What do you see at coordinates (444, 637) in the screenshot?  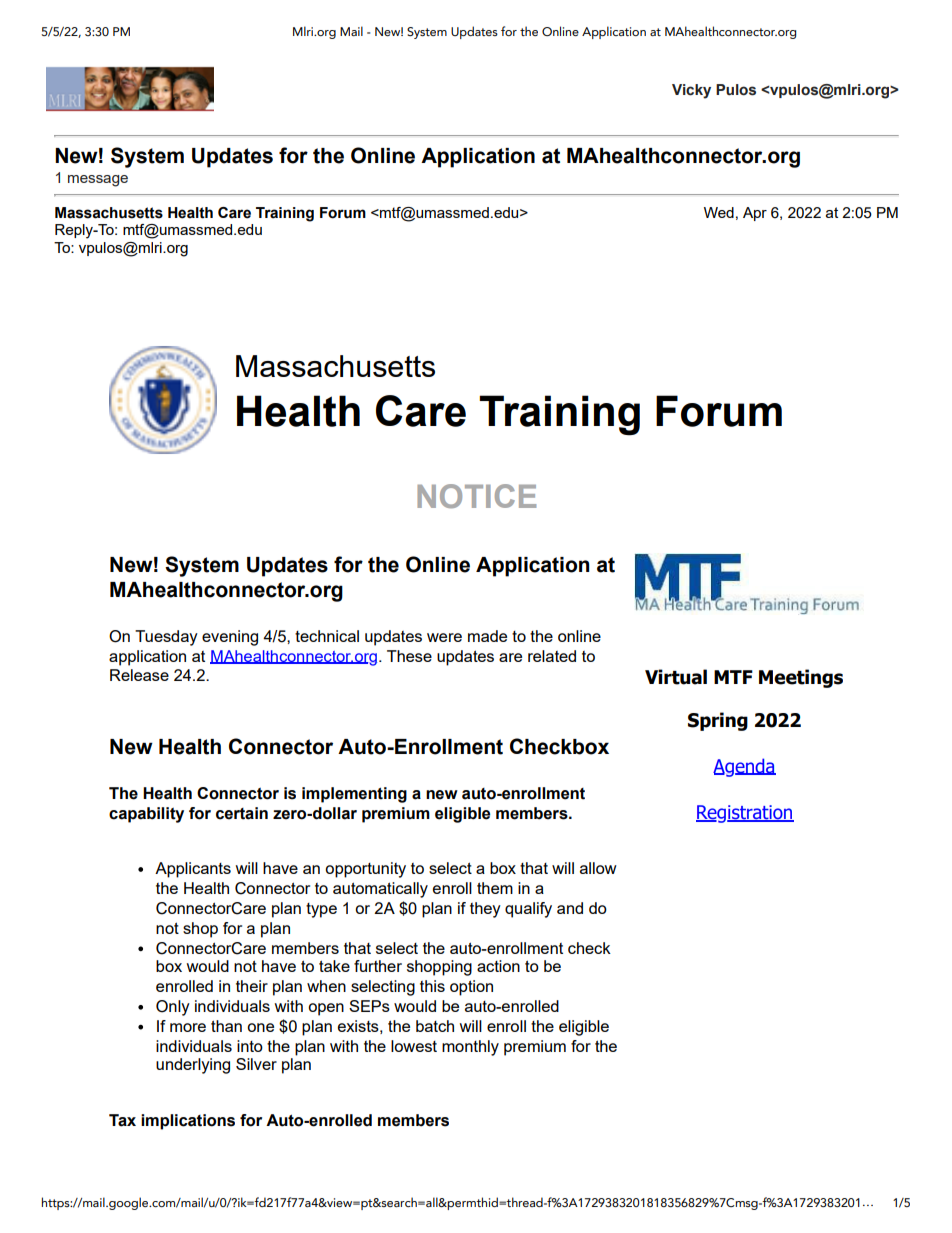 I see `were` at bounding box center [444, 637].
